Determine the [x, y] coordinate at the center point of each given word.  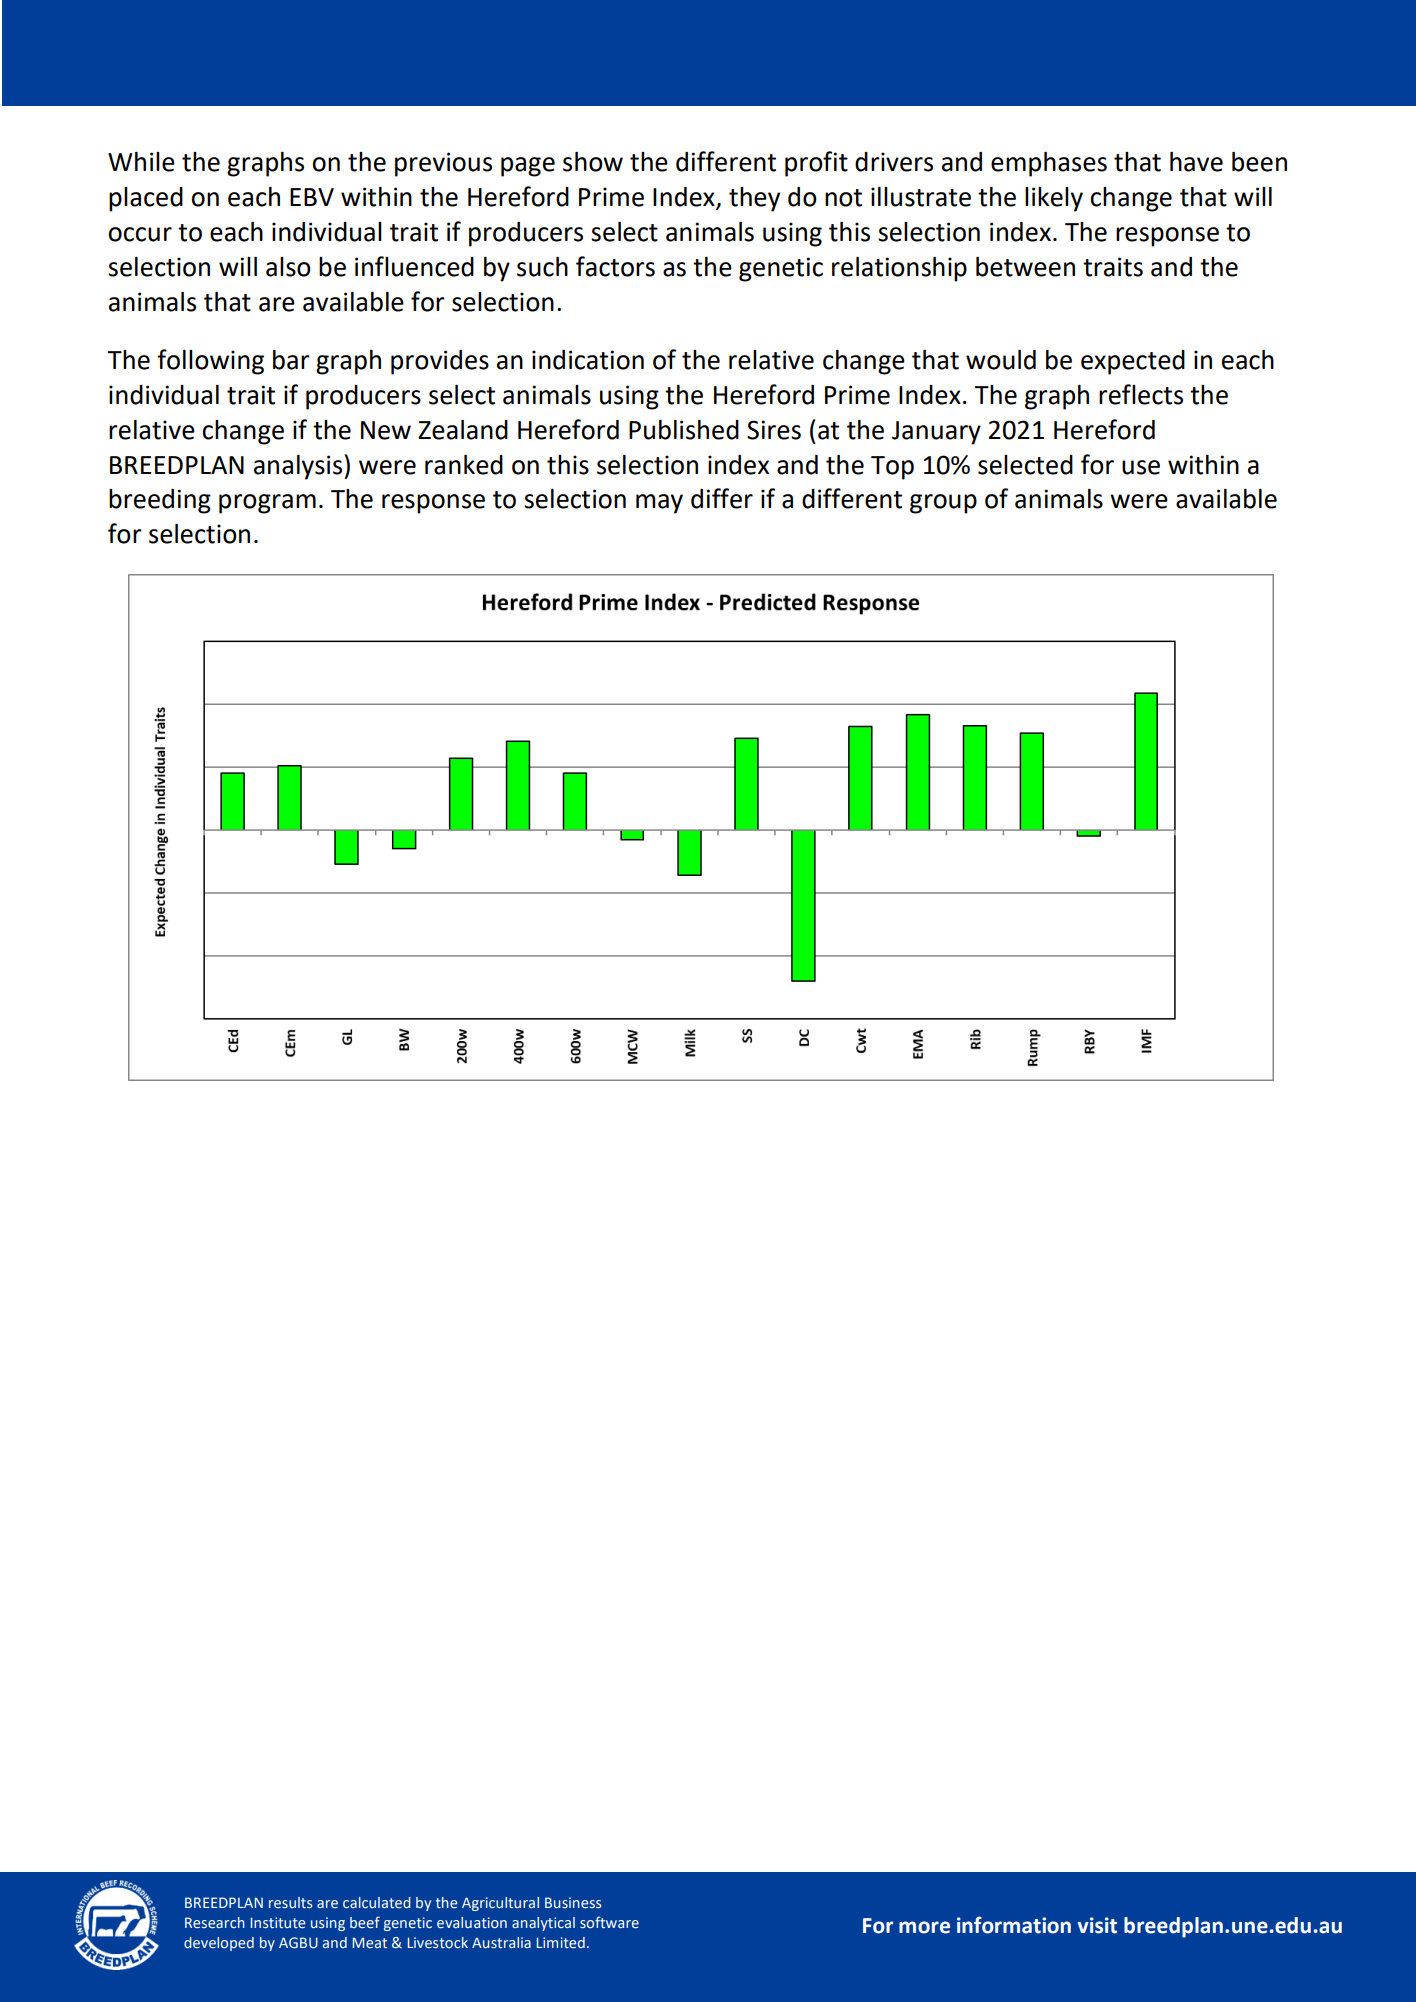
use [1141, 467]
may [659, 504]
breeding [160, 501]
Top [892, 468]
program [267, 504]
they [754, 199]
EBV [312, 197]
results [290, 1903]
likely [1054, 199]
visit [1097, 1925]
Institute [278, 1923]
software [609, 1922]
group [943, 504]
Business [573, 1903]
